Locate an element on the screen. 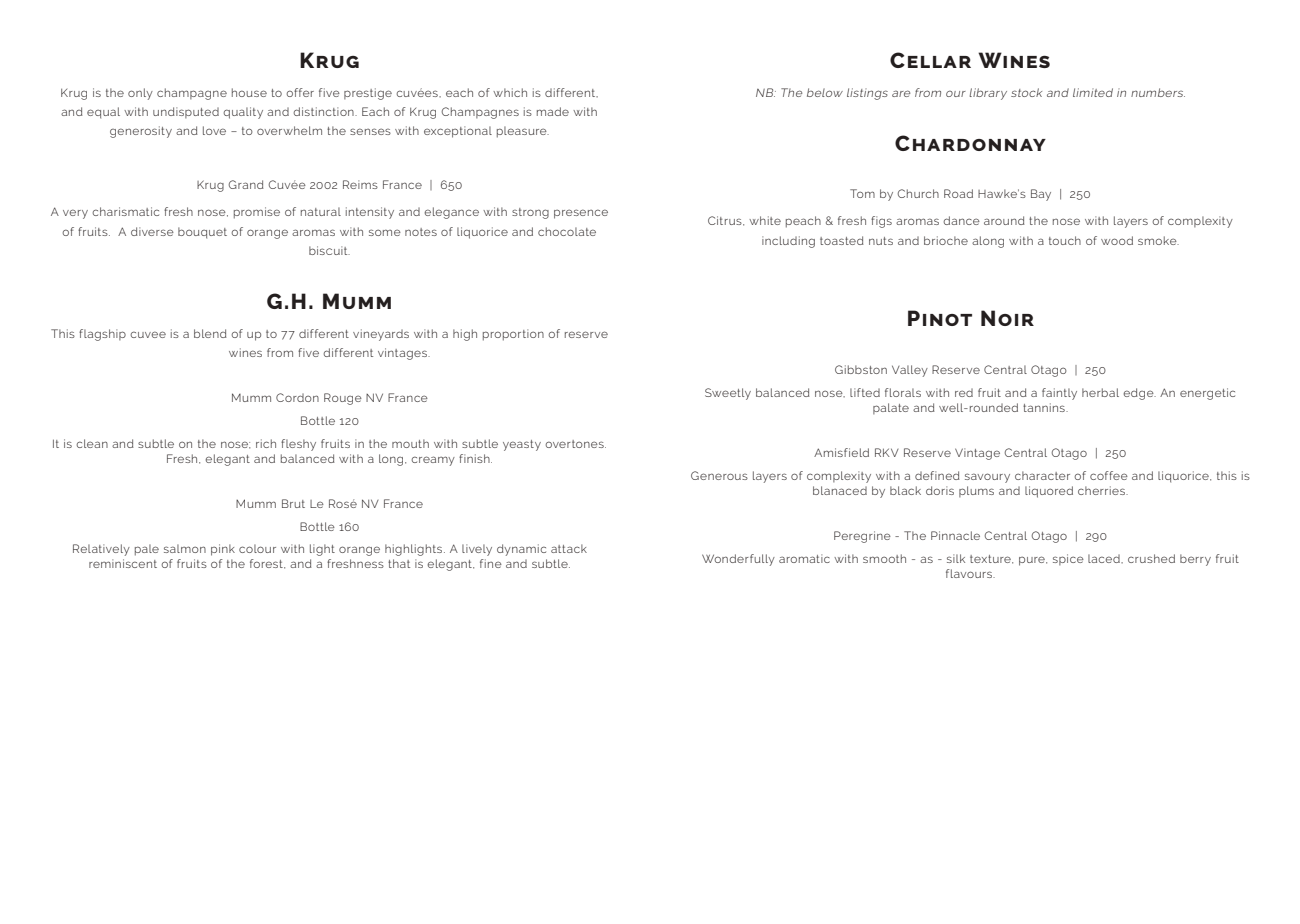  proportion is located at coordinates (513, 335).
